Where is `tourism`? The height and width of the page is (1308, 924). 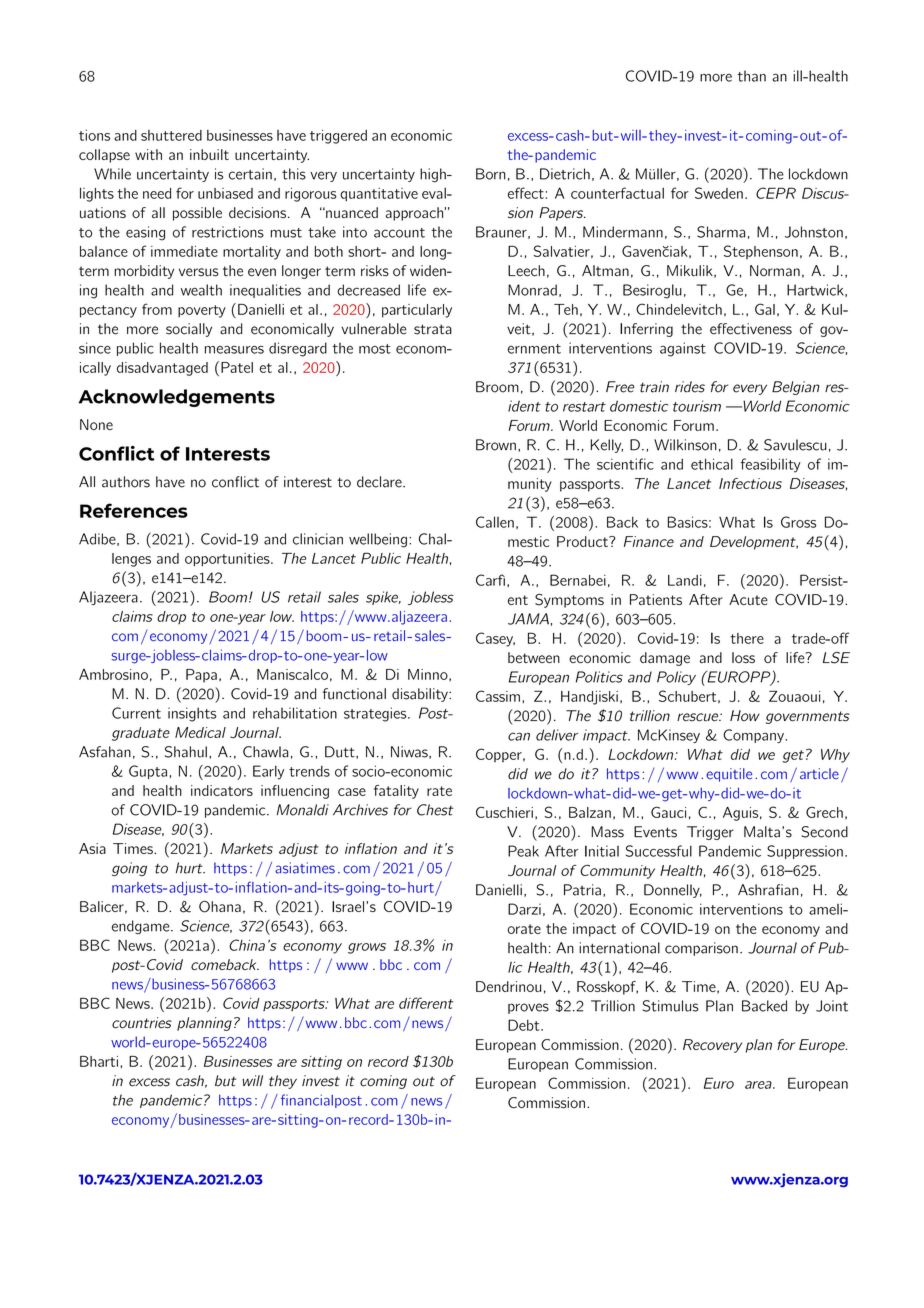 tourism is located at coordinates (697, 406).
